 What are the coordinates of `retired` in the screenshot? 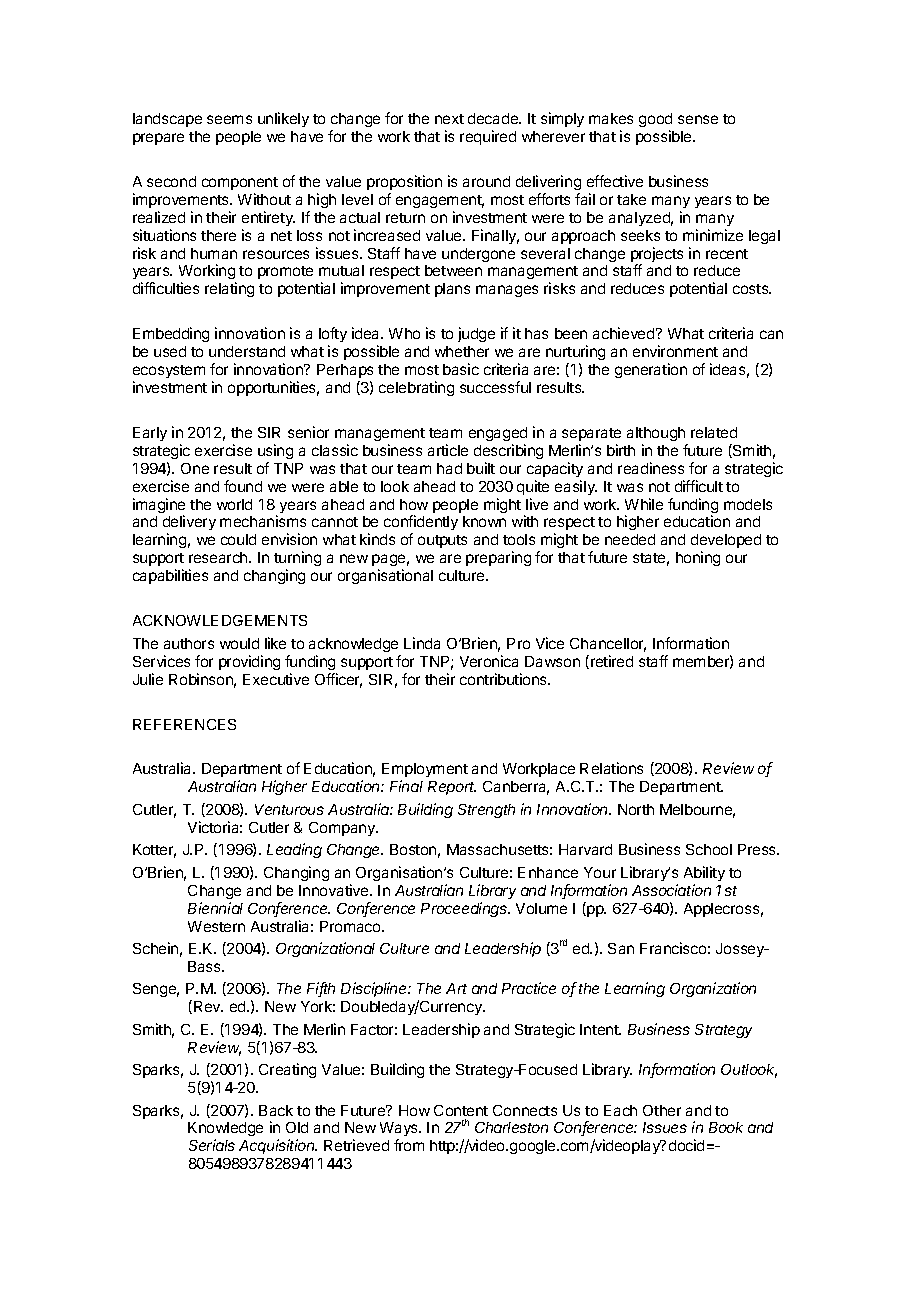 It's located at (612, 661).
